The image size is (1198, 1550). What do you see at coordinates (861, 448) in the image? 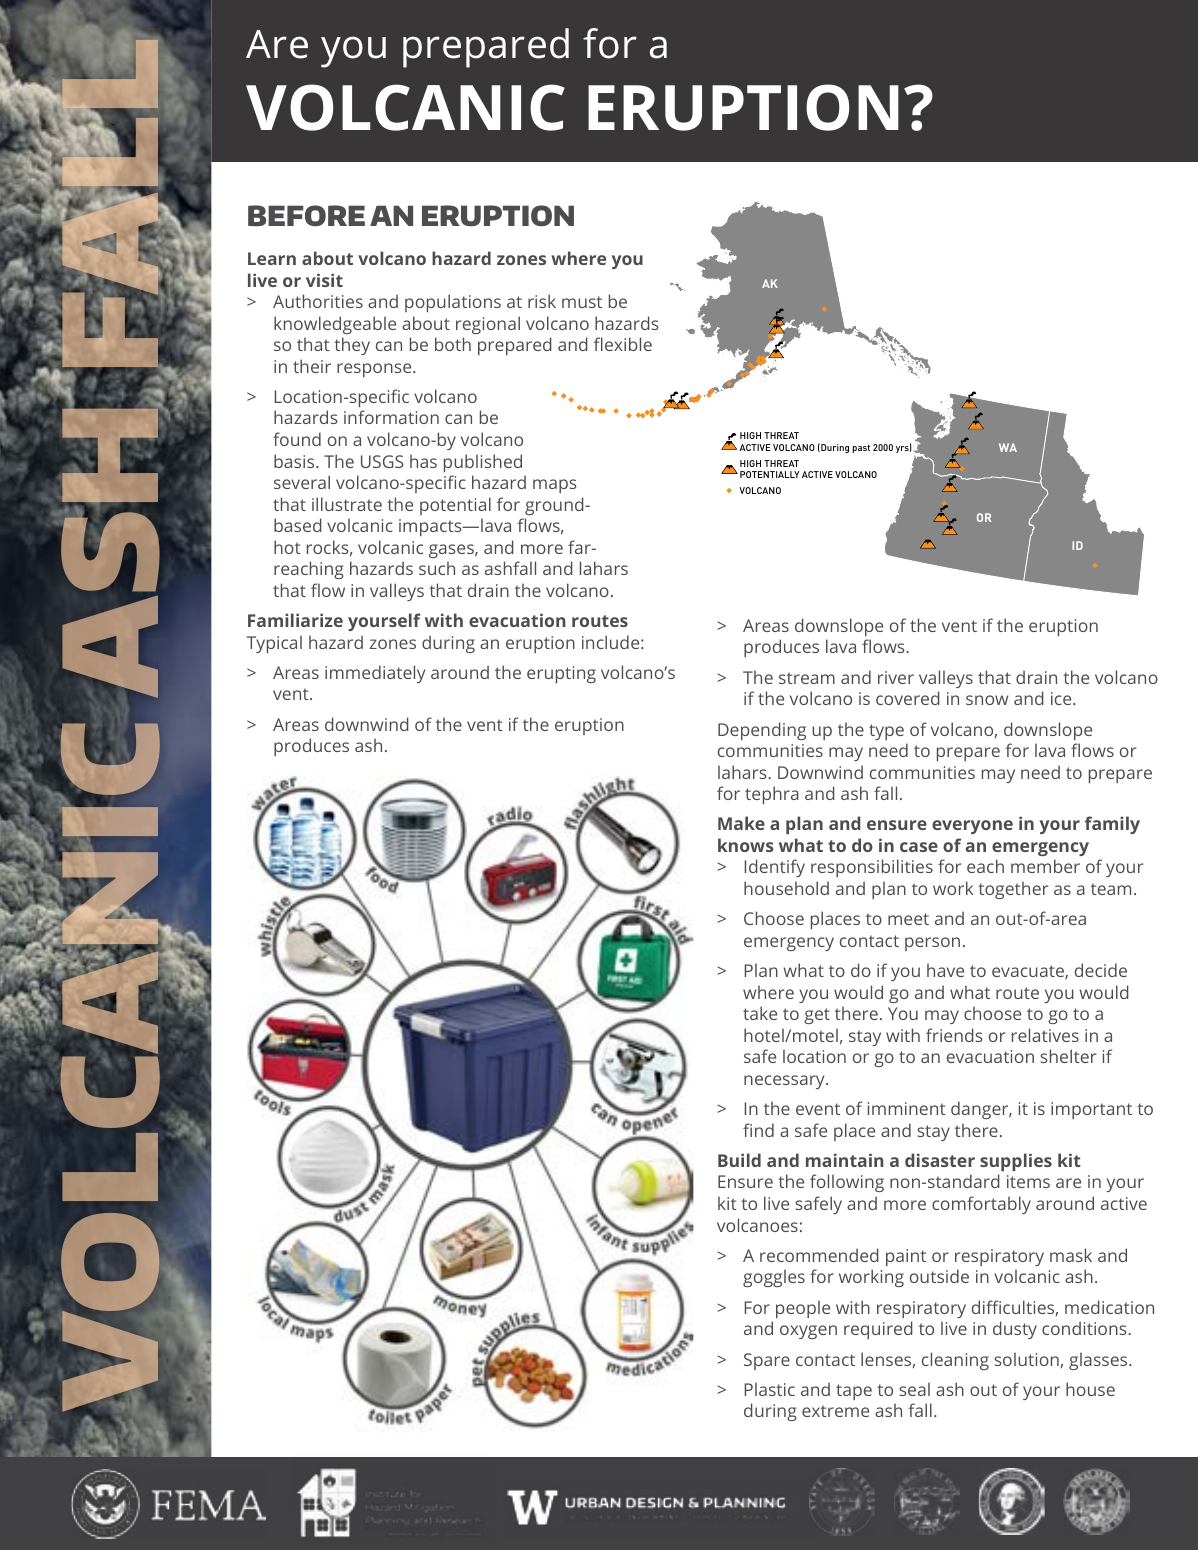
I see `past` at bounding box center [861, 448].
